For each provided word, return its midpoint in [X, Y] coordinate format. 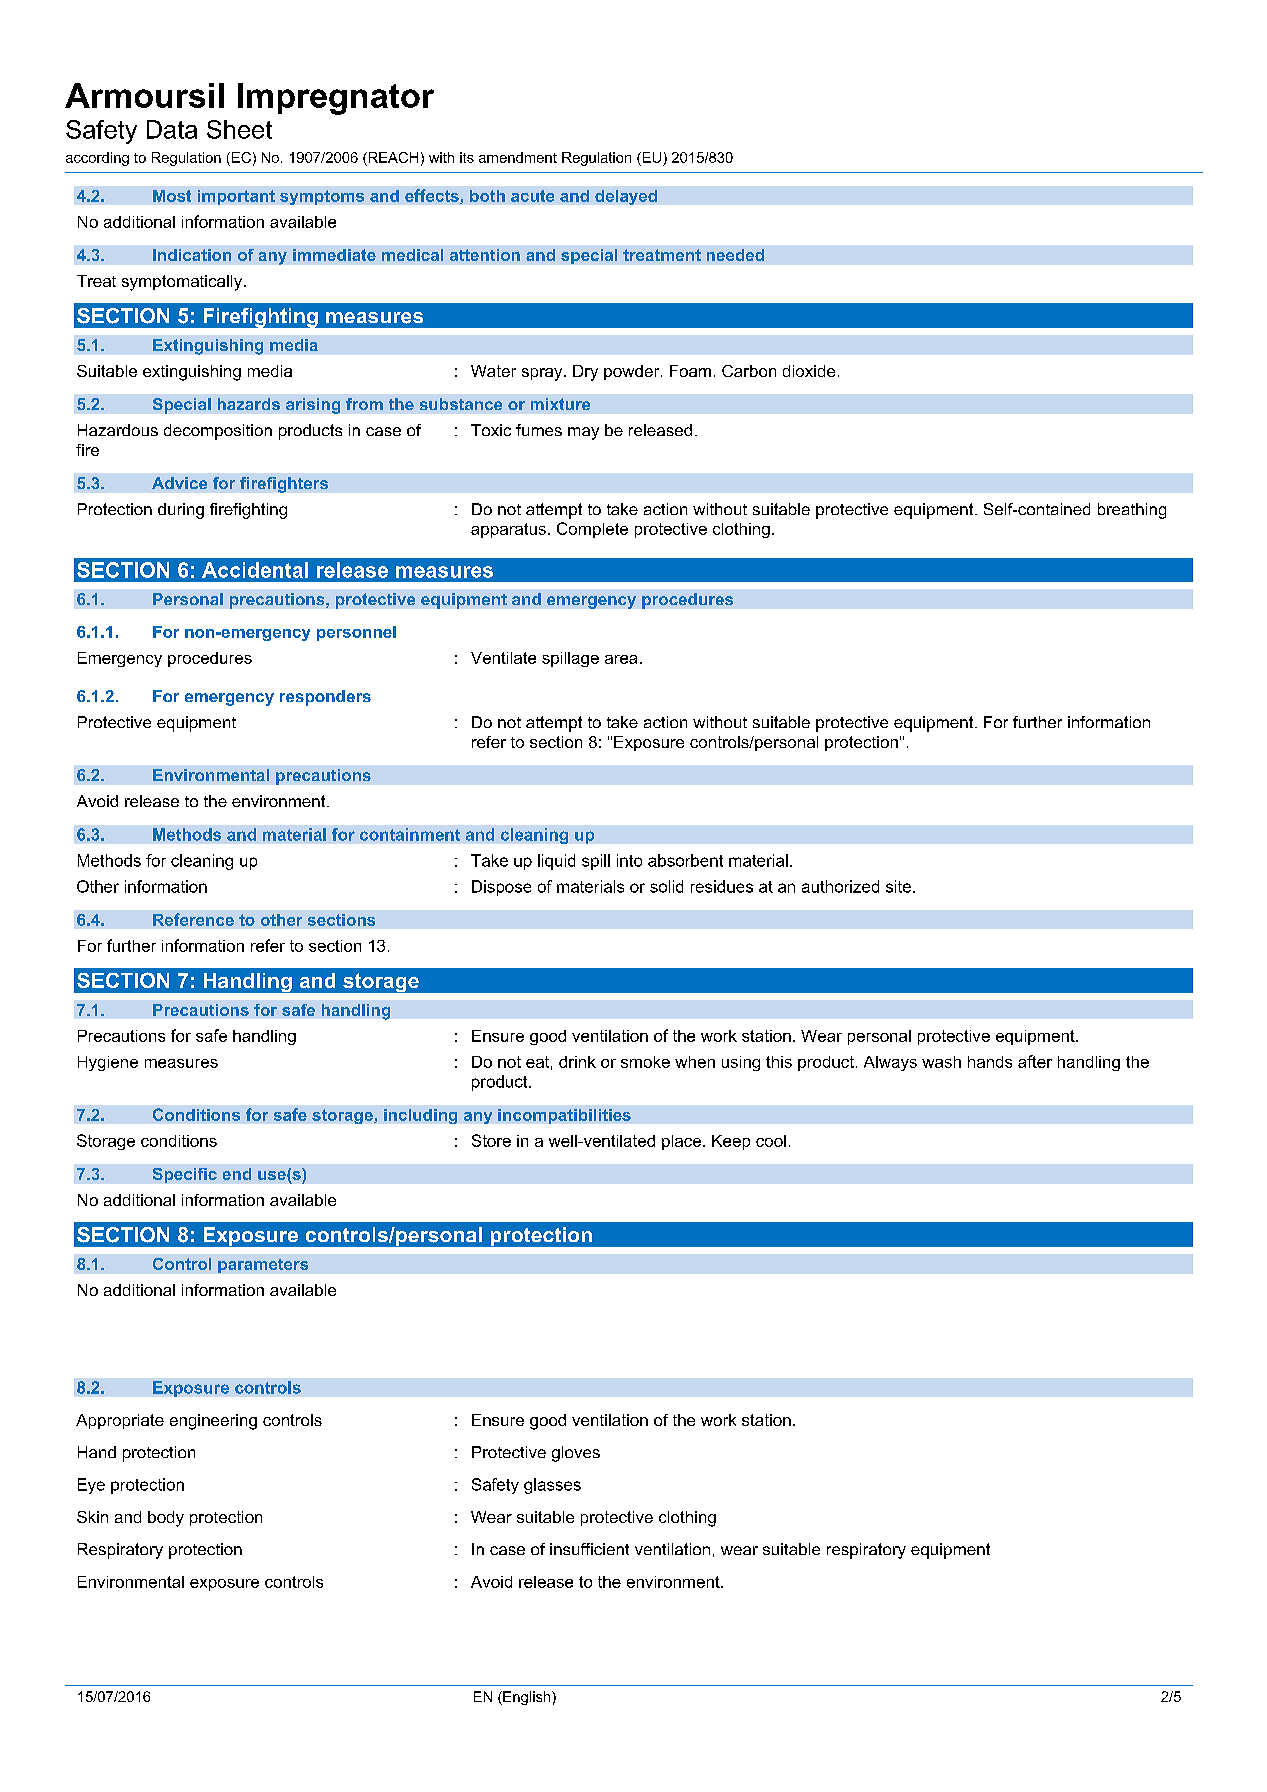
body [166, 1519]
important [236, 197]
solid [666, 886]
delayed [626, 197]
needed [735, 255]
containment [410, 834]
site [900, 886]
